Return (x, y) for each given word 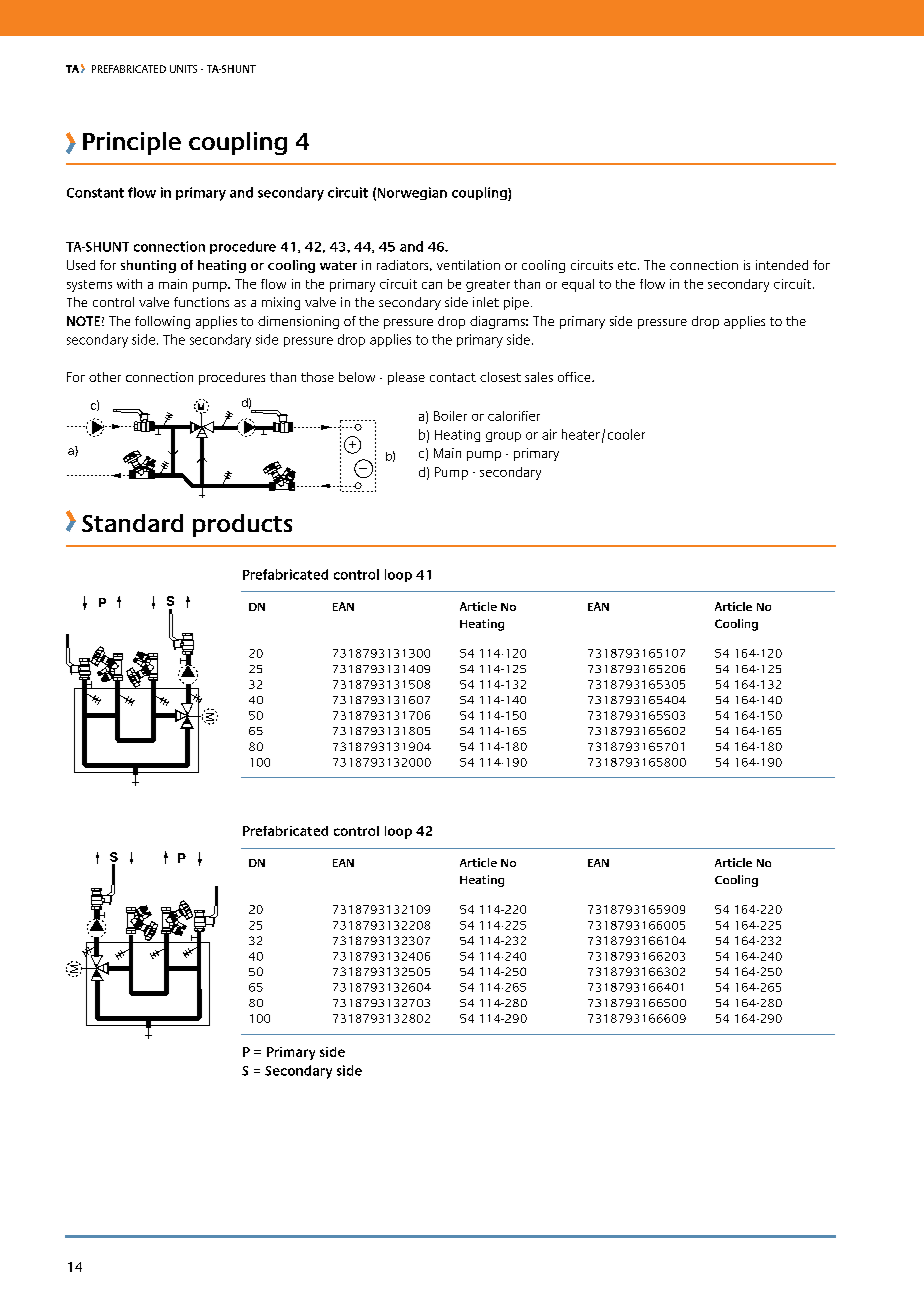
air (549, 434)
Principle (132, 143)
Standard (132, 523)
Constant (95, 193)
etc (627, 265)
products (242, 525)
